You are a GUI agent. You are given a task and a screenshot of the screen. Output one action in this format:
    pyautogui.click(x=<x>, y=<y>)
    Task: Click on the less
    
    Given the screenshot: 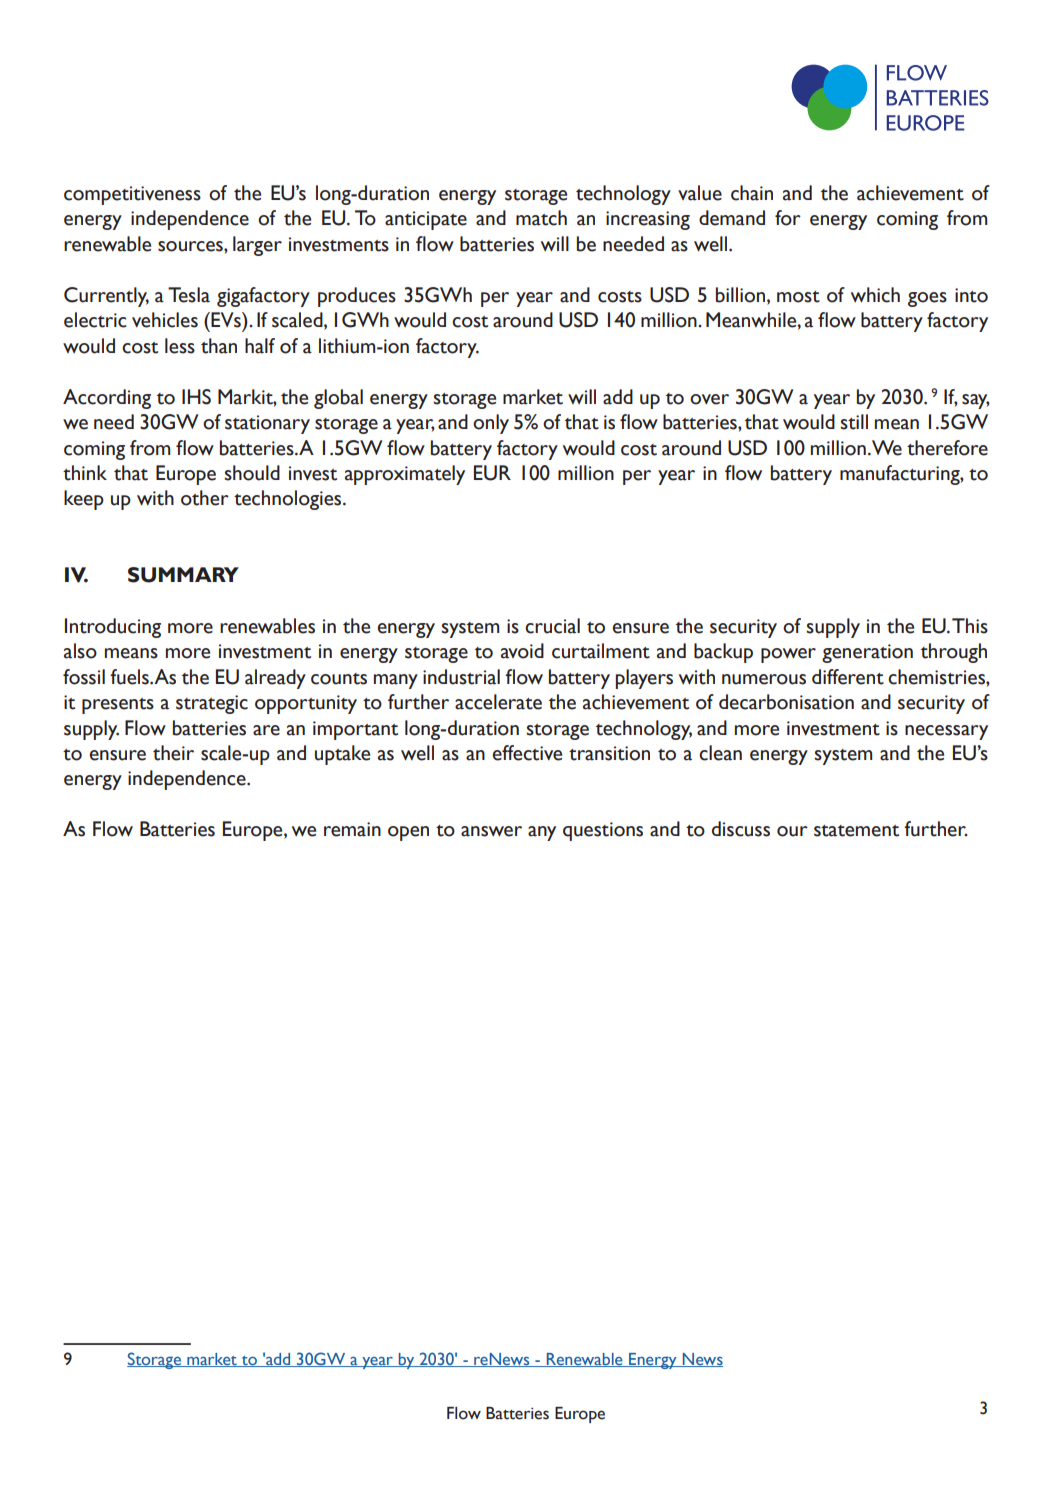 What is the action you would take?
    pyautogui.click(x=180, y=346)
